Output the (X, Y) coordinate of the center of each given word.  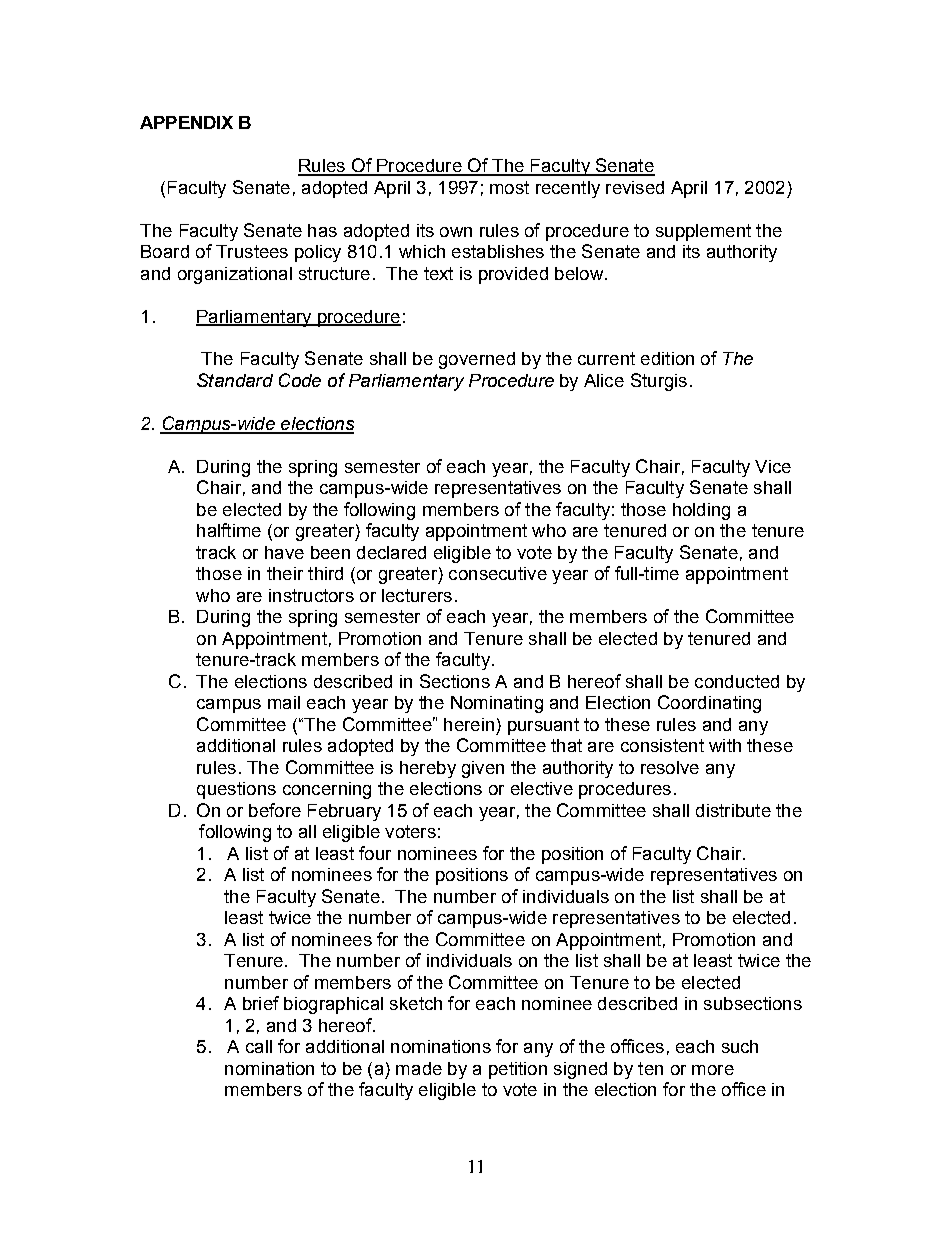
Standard (235, 380)
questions (236, 790)
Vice (773, 466)
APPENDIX (186, 122)
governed (477, 360)
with (725, 745)
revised (635, 187)
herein (469, 724)
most (509, 187)
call (259, 1046)
